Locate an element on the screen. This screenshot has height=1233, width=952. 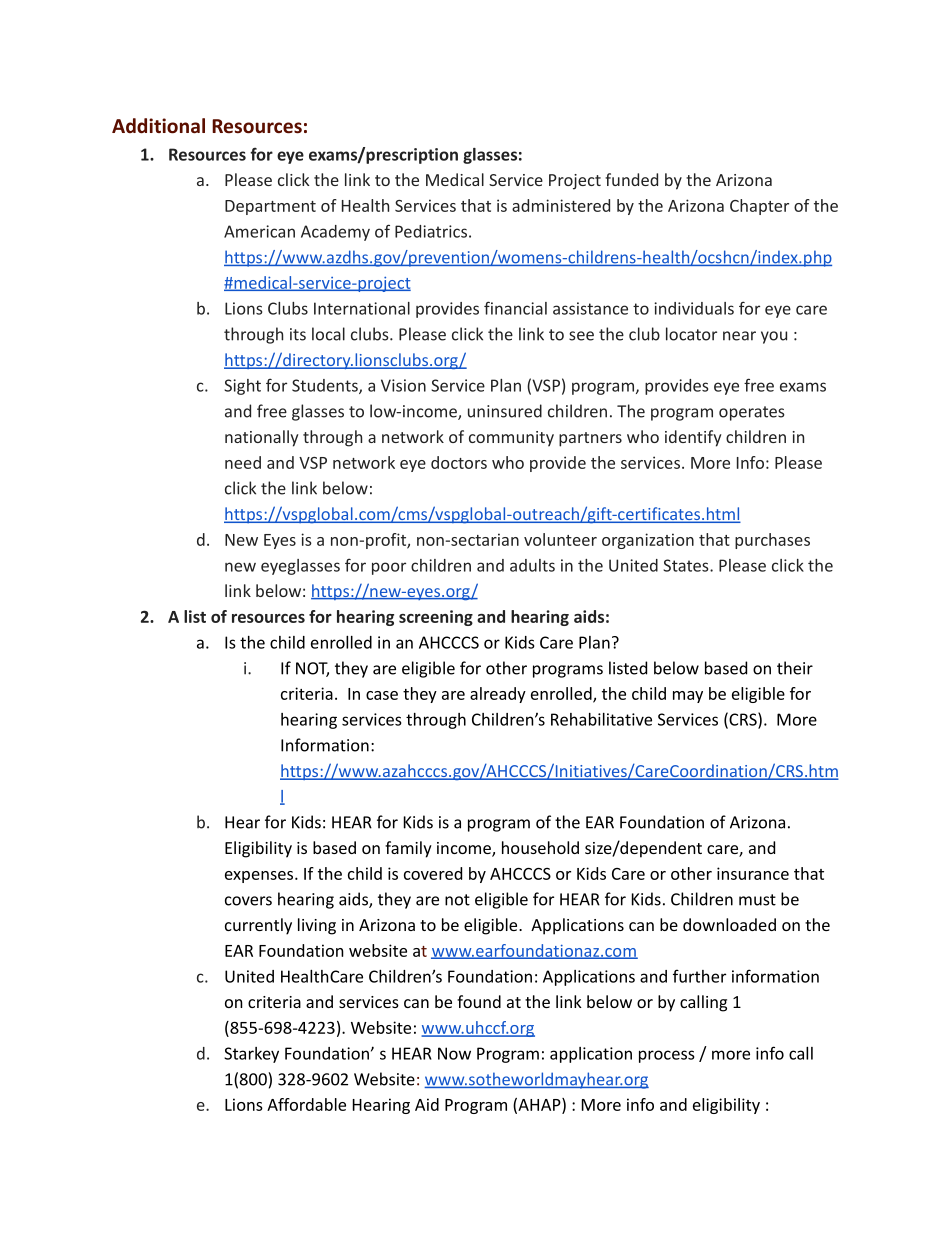
Starkey is located at coordinates (251, 1055).
